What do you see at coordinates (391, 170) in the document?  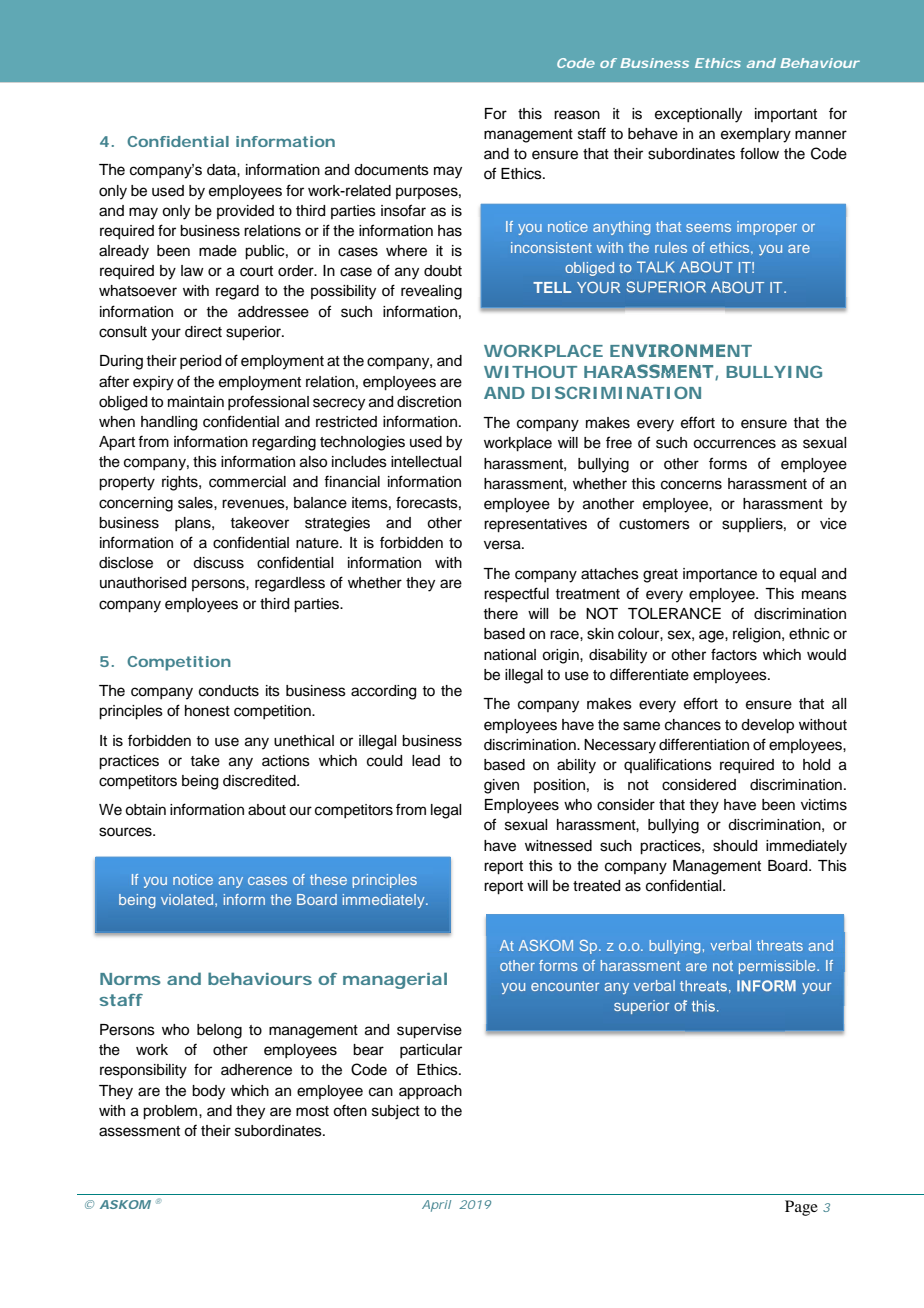 I see `documents` at bounding box center [391, 170].
